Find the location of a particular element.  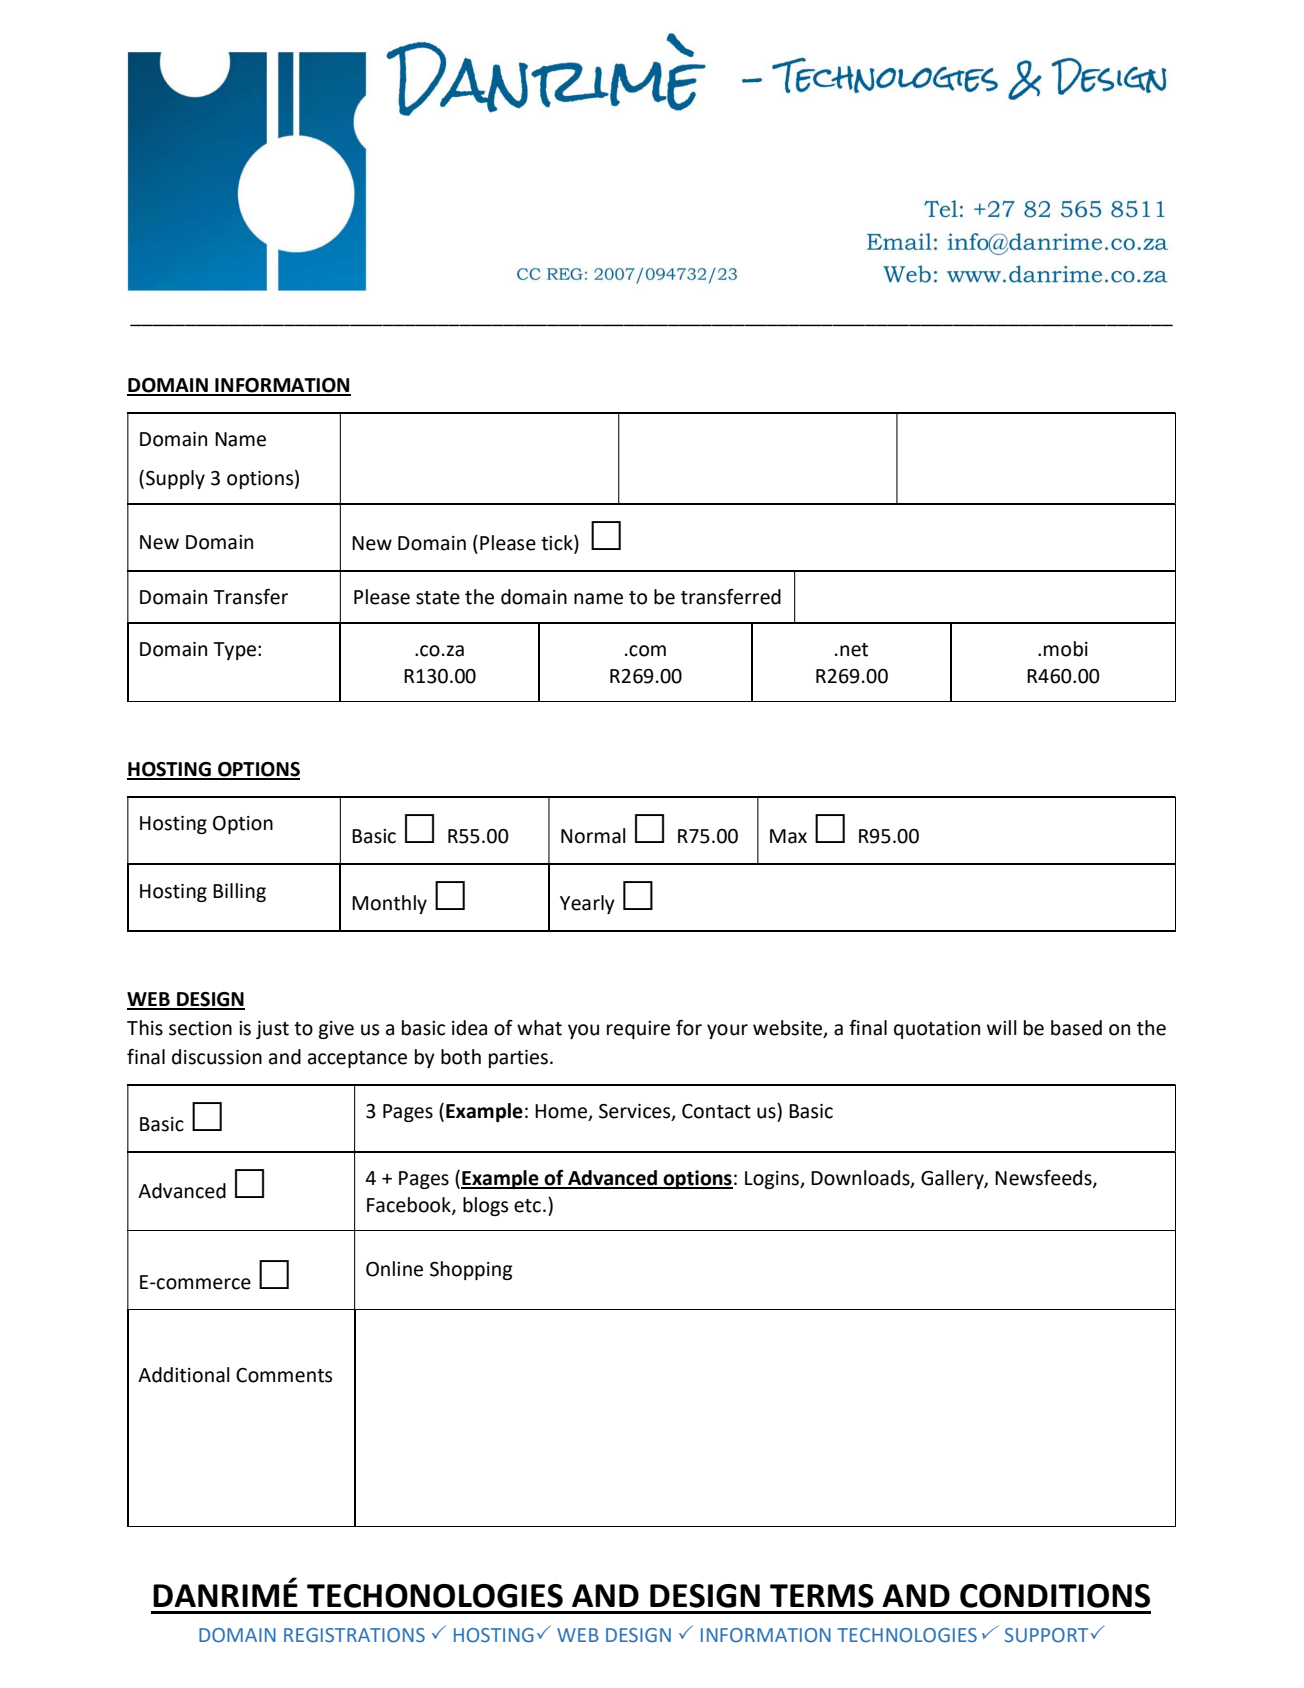

mobi is located at coordinates (1066, 649).
